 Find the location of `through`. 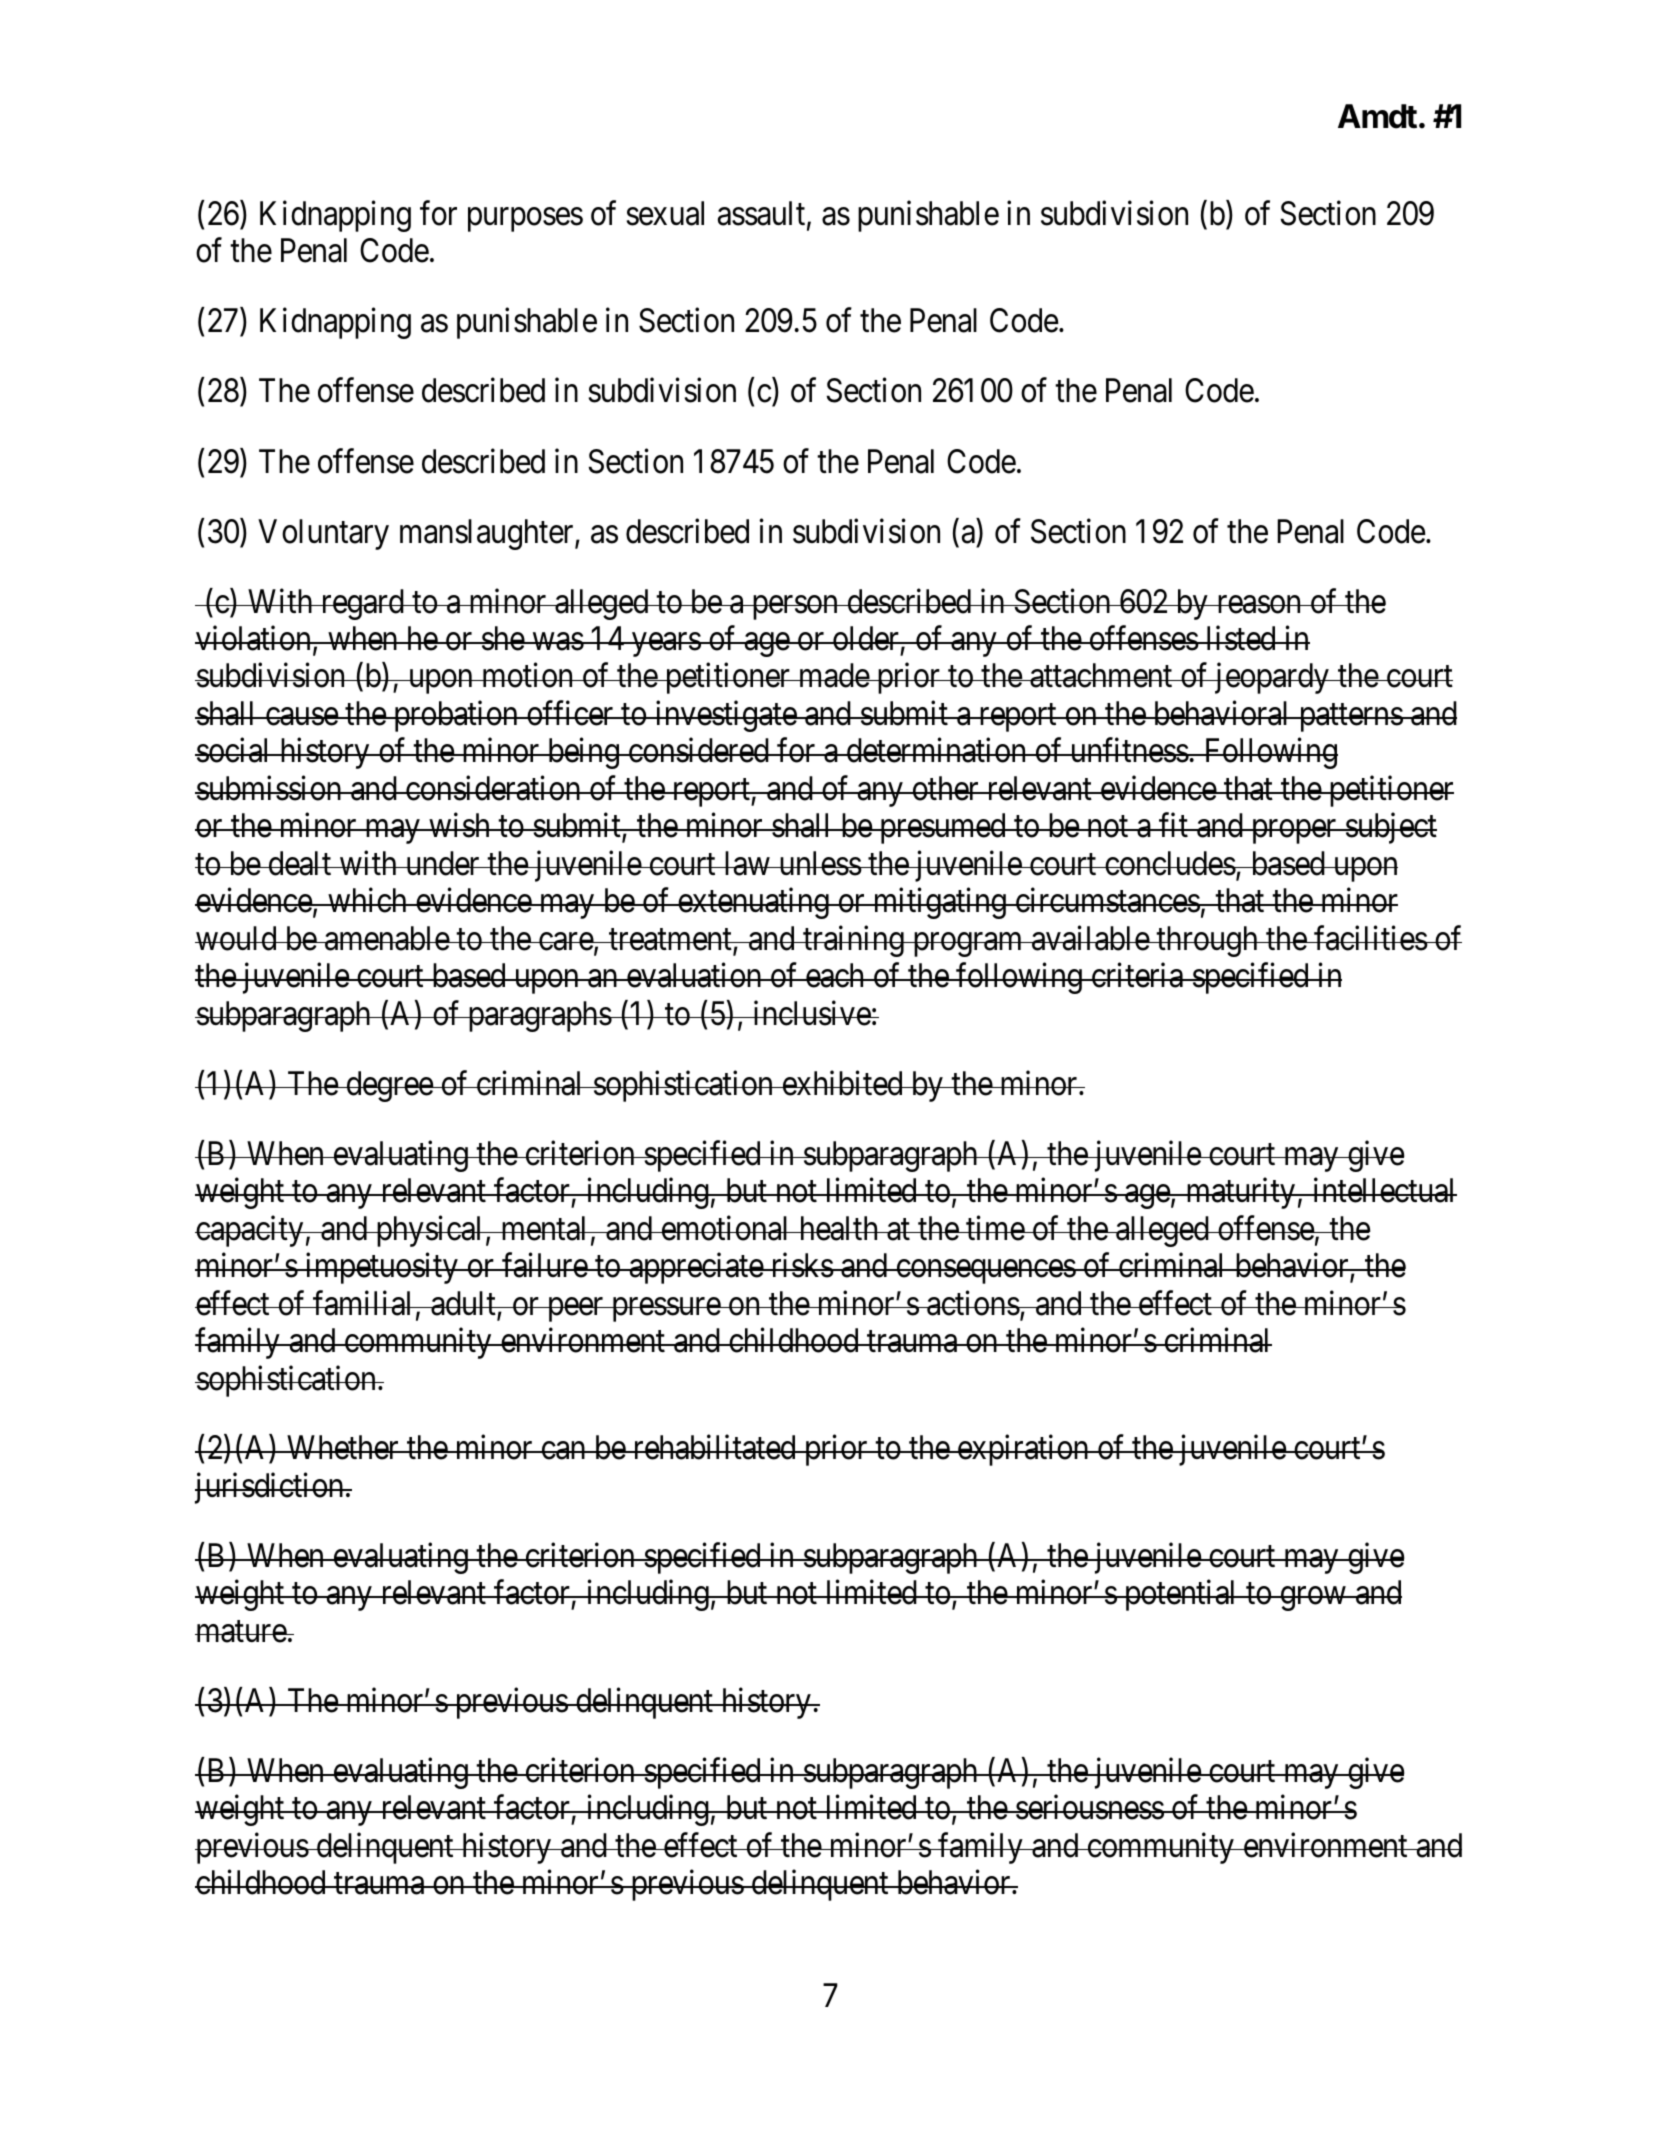

through is located at coordinates (1207, 941).
